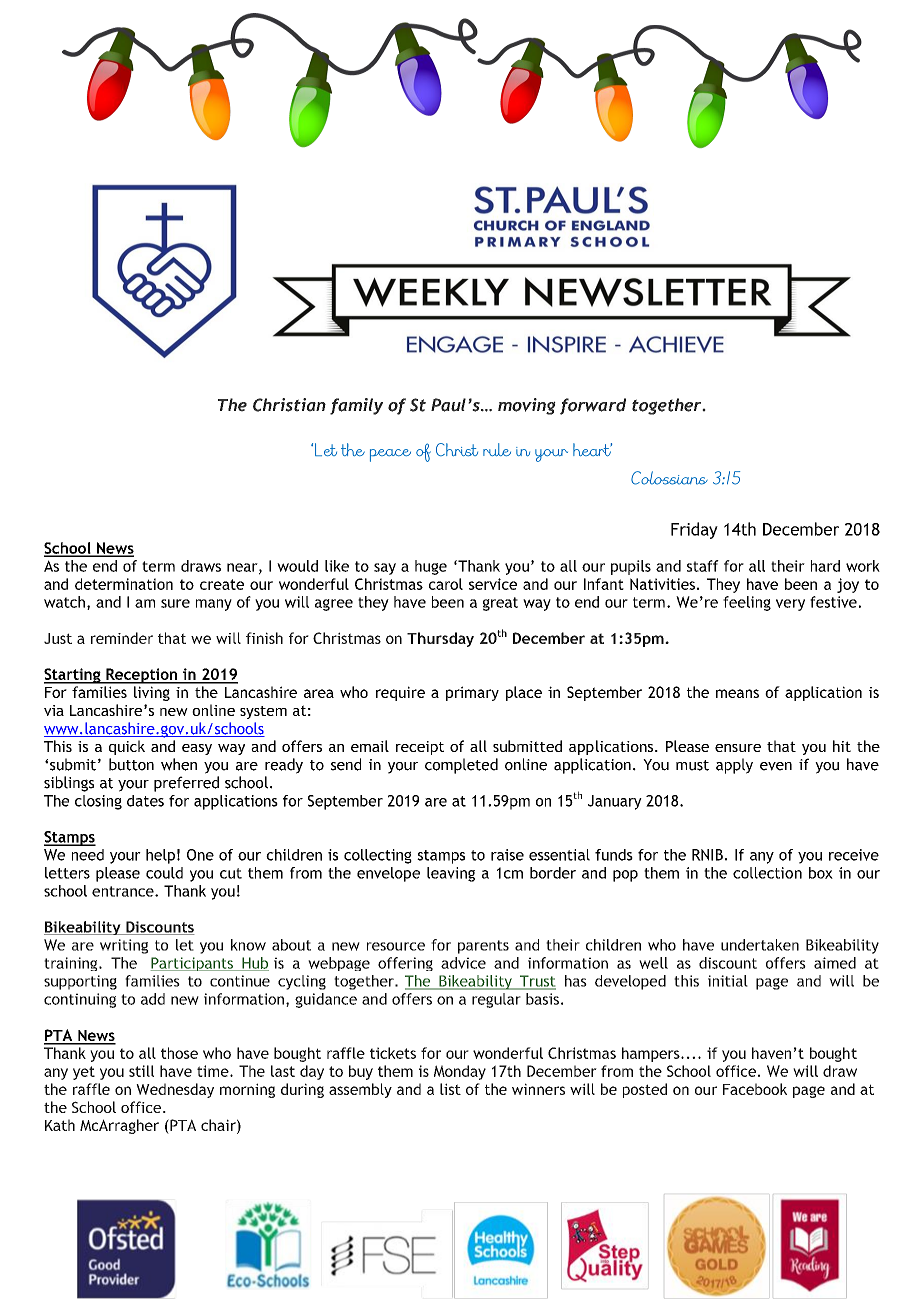  Describe the element at coordinates (179, 764) in the screenshot. I see `when` at that location.
